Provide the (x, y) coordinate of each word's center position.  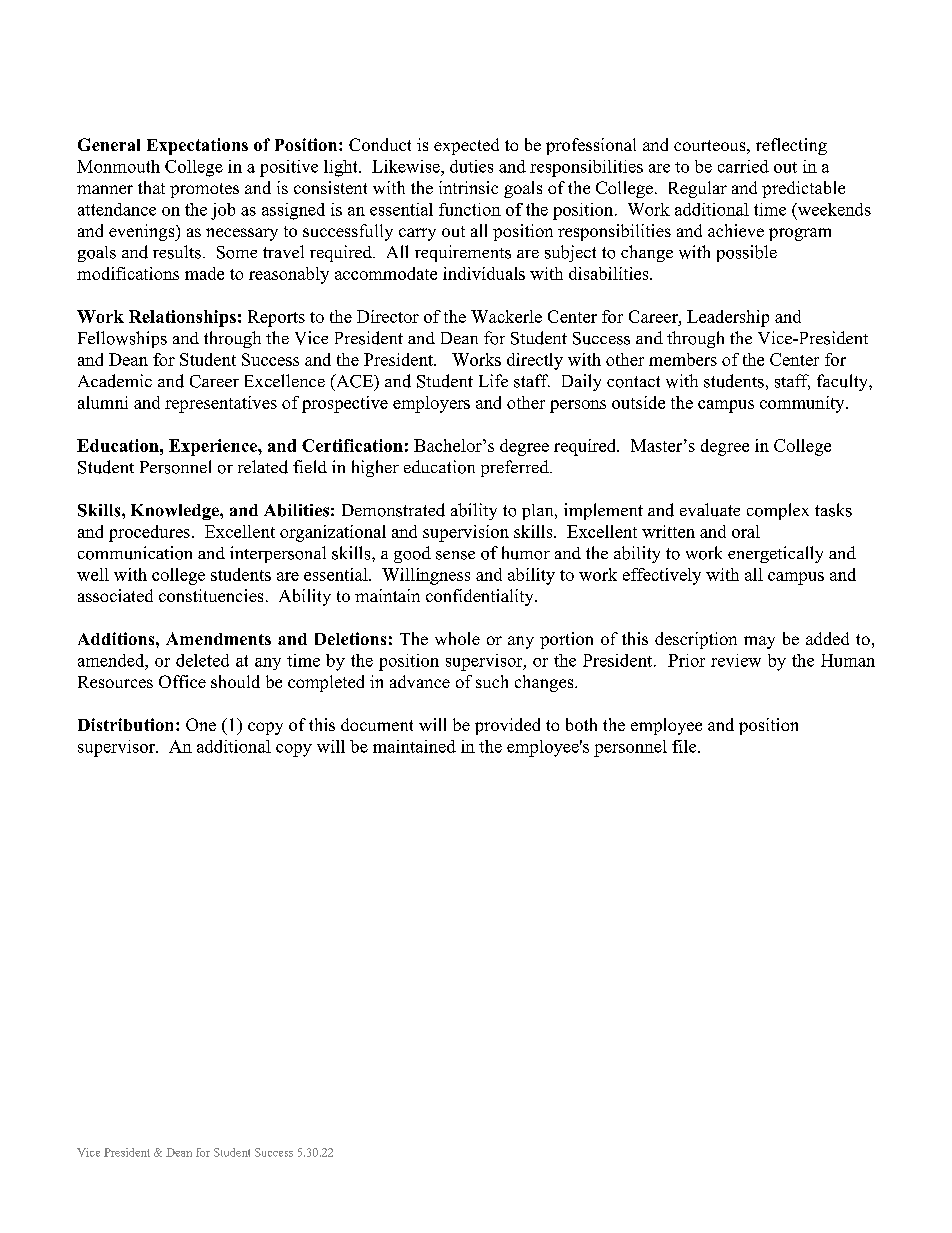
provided (507, 726)
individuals (484, 273)
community (803, 404)
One (201, 724)
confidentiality (481, 597)
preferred (516, 468)
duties (471, 166)
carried (743, 166)
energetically (775, 554)
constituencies (211, 595)
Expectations (197, 146)
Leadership (728, 318)
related (263, 467)
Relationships (182, 318)
